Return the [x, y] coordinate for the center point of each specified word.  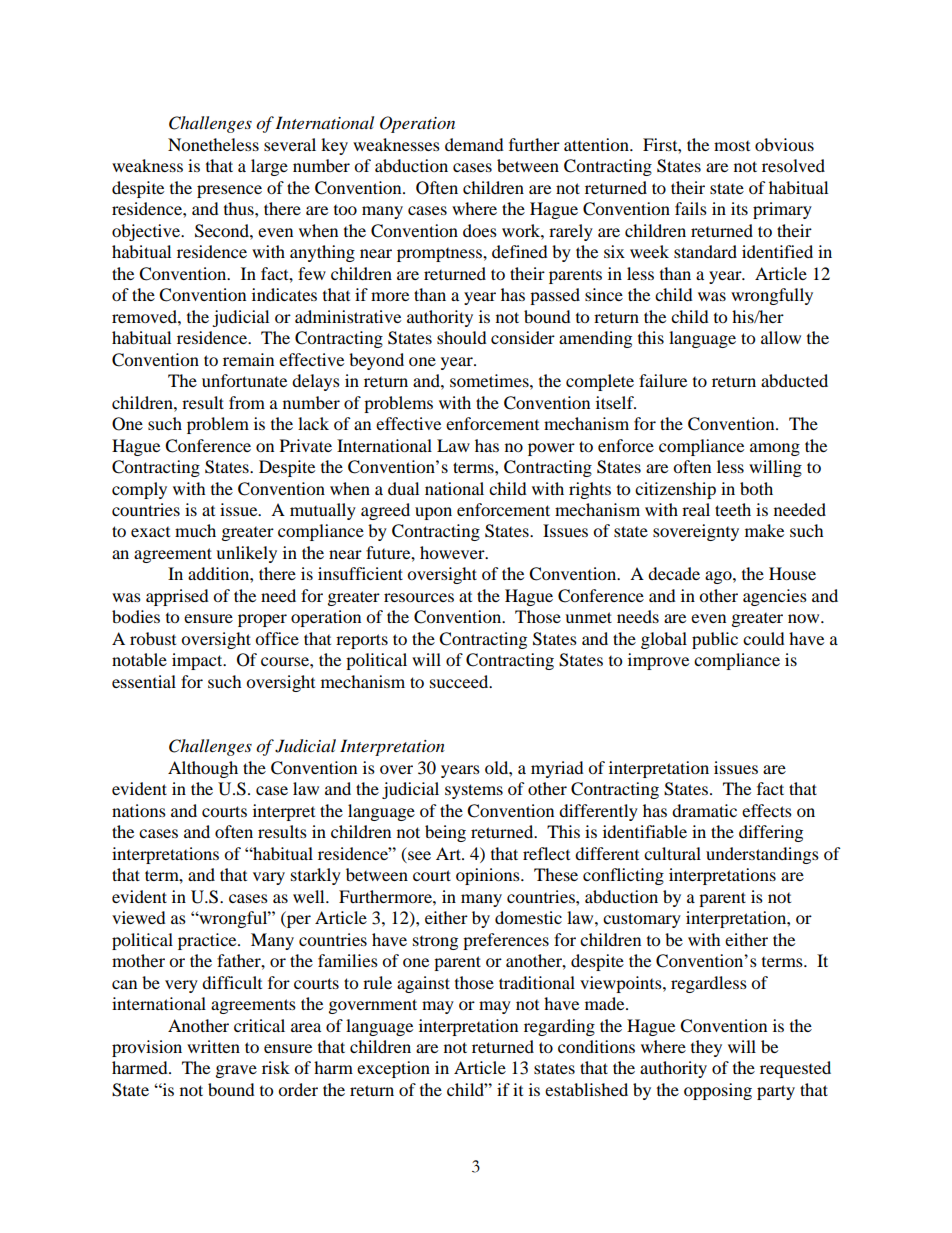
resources [419, 597]
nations [139, 810]
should [462, 337]
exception [393, 1069]
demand [474, 144]
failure [663, 380]
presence [229, 191]
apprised [177, 597]
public [715, 640]
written [213, 1046]
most [732, 146]
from [247, 402]
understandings [762, 855]
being [445, 833]
